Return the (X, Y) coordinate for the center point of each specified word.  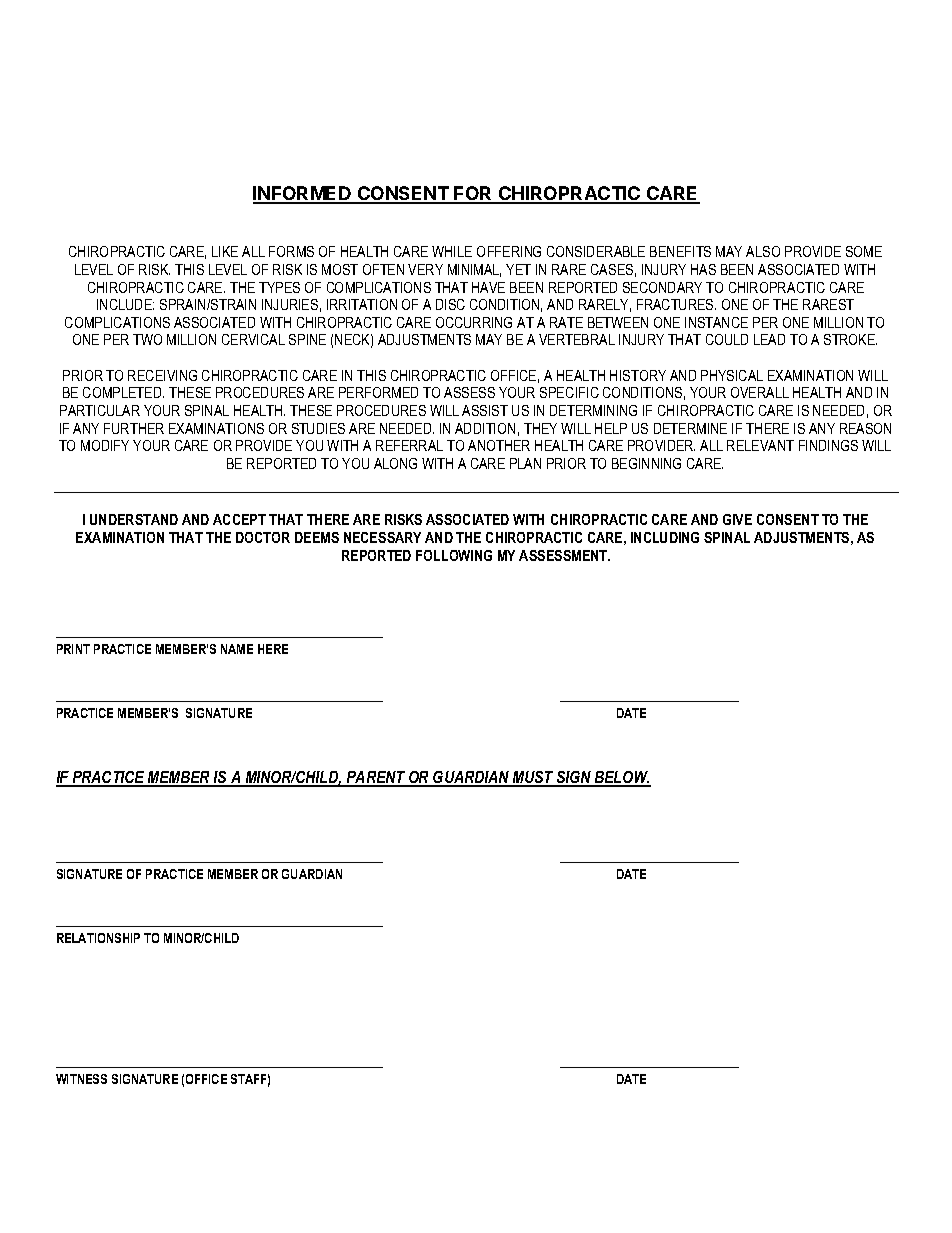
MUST (533, 778)
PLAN (525, 463)
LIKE (225, 251)
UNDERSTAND (134, 519)
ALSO (763, 251)
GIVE (737, 519)
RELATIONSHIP (98, 938)
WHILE (452, 251)
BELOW (621, 778)
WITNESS (81, 1079)
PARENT (376, 778)
